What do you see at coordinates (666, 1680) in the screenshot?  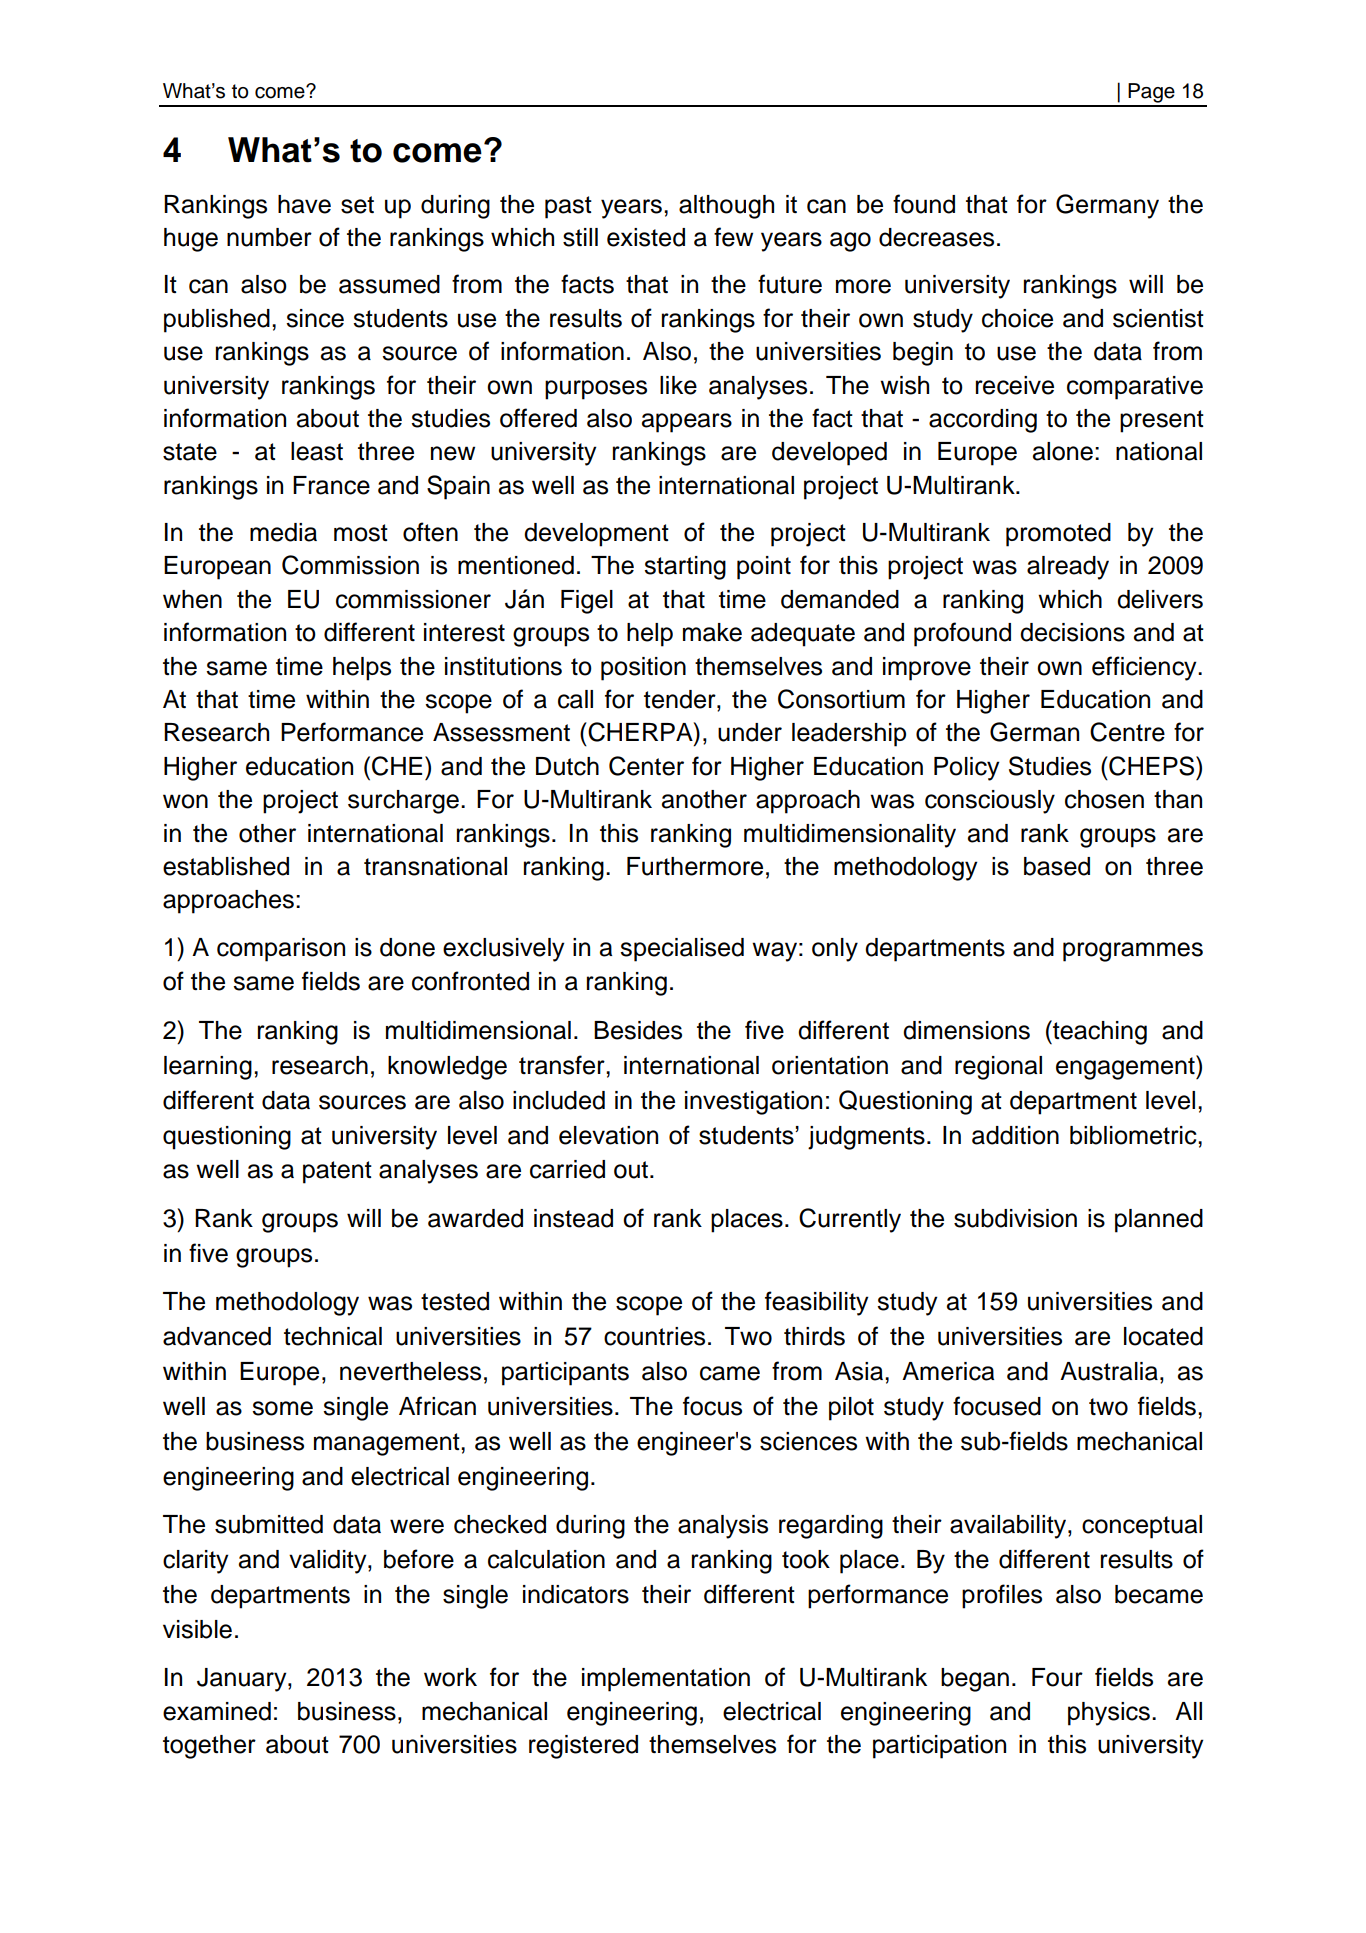 I see `implementation` at bounding box center [666, 1680].
